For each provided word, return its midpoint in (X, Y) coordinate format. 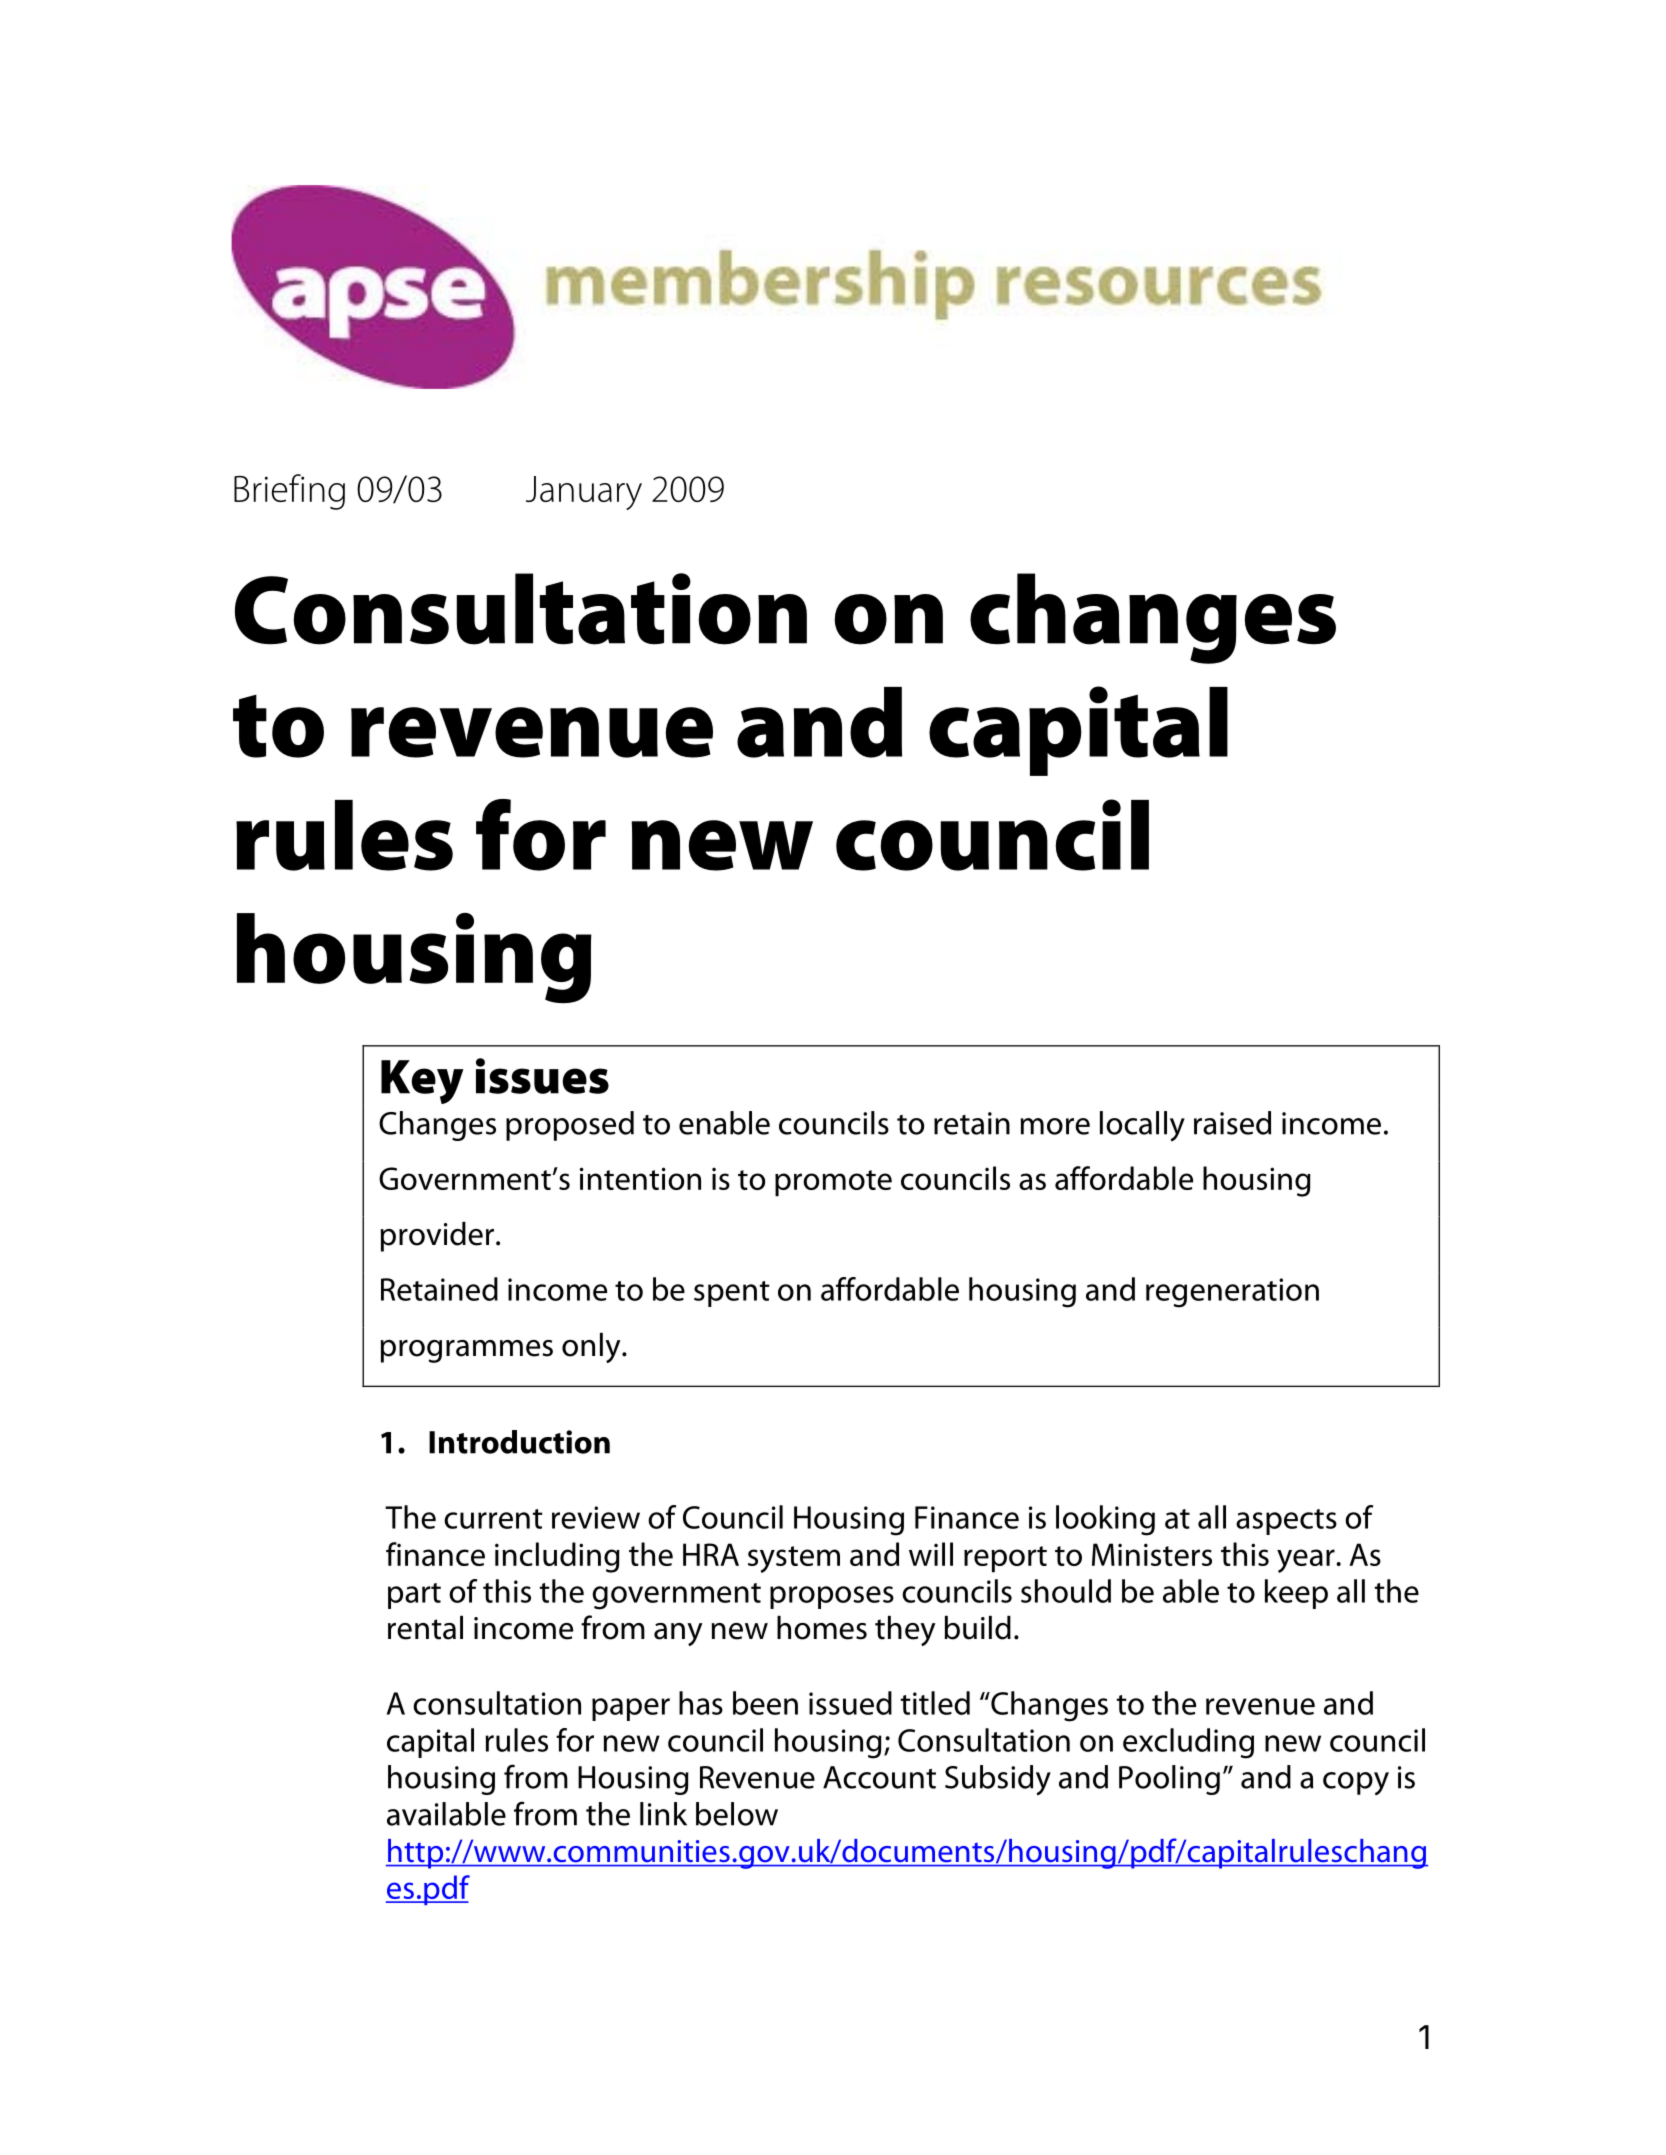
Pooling (1169, 1780)
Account (879, 1777)
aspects (1286, 1522)
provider (437, 1237)
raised (1232, 1123)
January (584, 493)
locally (1142, 1126)
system (794, 1559)
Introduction (519, 1442)
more (1055, 1126)
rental (425, 1628)
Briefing (289, 492)
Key (422, 1082)
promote (833, 1183)
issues (542, 1076)
